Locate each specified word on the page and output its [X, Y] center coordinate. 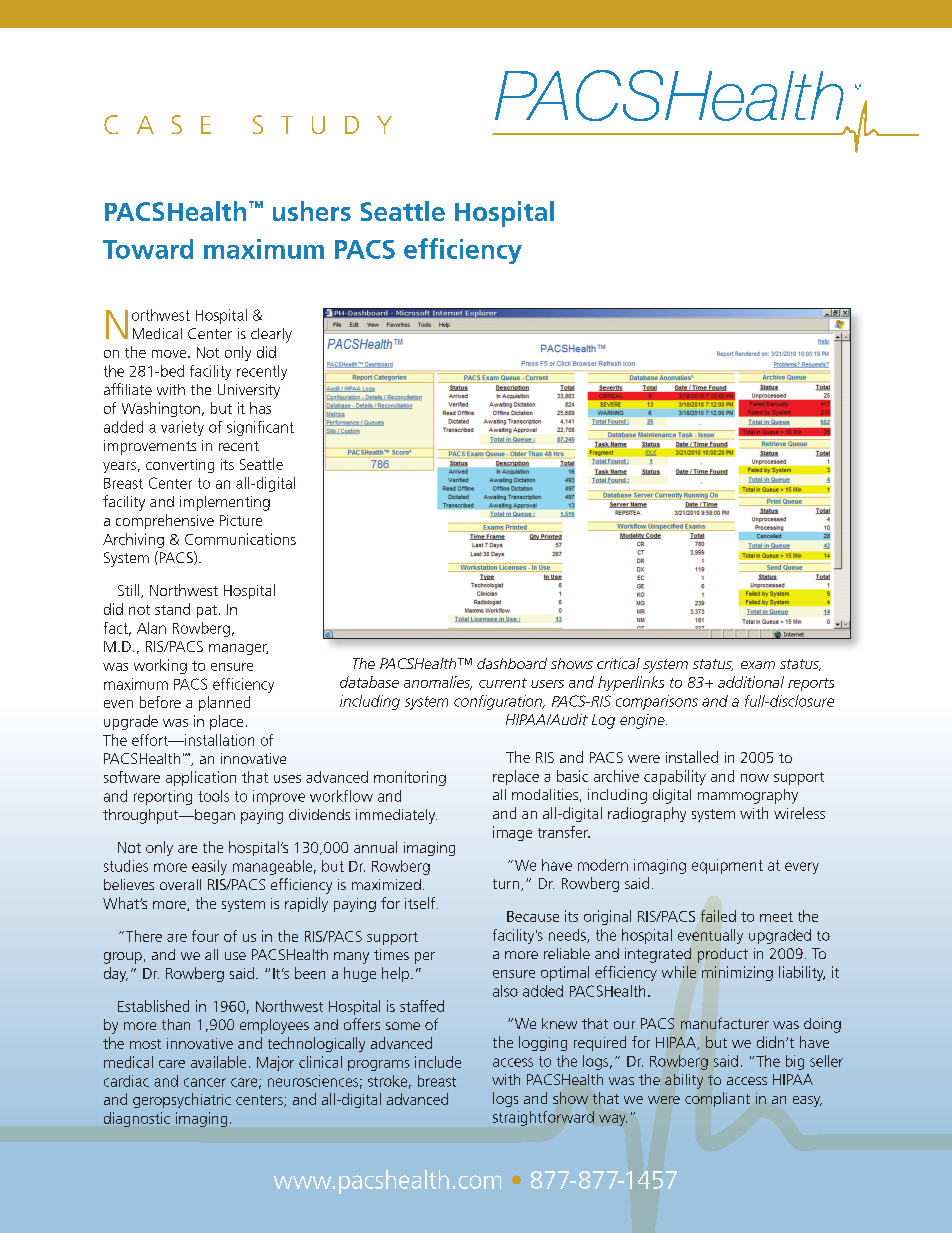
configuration [499, 702]
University [249, 391]
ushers [312, 211]
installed [692, 757]
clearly [271, 335]
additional [751, 682]
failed [718, 916]
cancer [205, 1082]
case [157, 124]
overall [180, 884]
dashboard [512, 663]
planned [224, 703]
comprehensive [165, 521]
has [260, 408]
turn [506, 884]
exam [758, 665]
